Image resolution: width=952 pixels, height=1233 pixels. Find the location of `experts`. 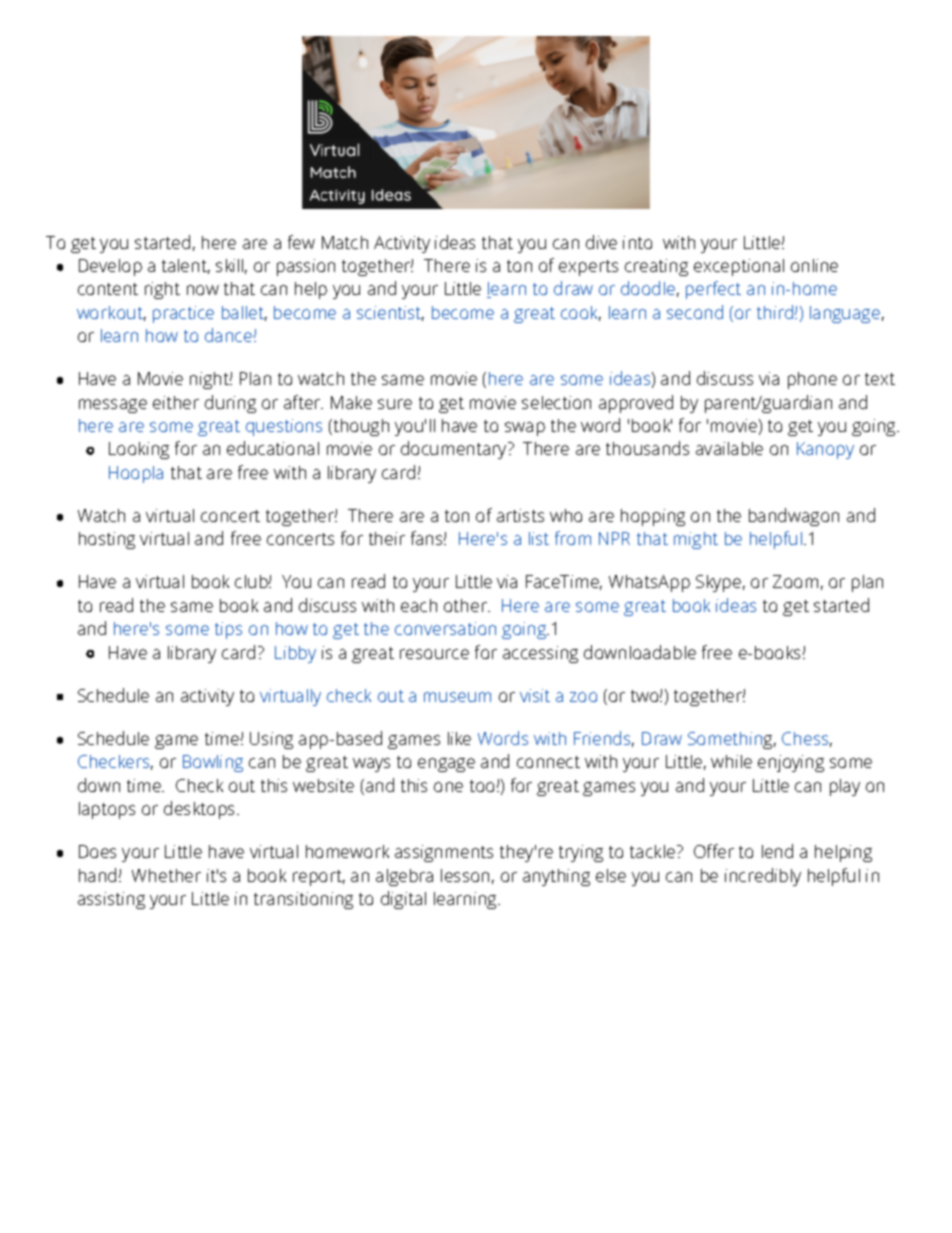

experts is located at coordinates (588, 268).
